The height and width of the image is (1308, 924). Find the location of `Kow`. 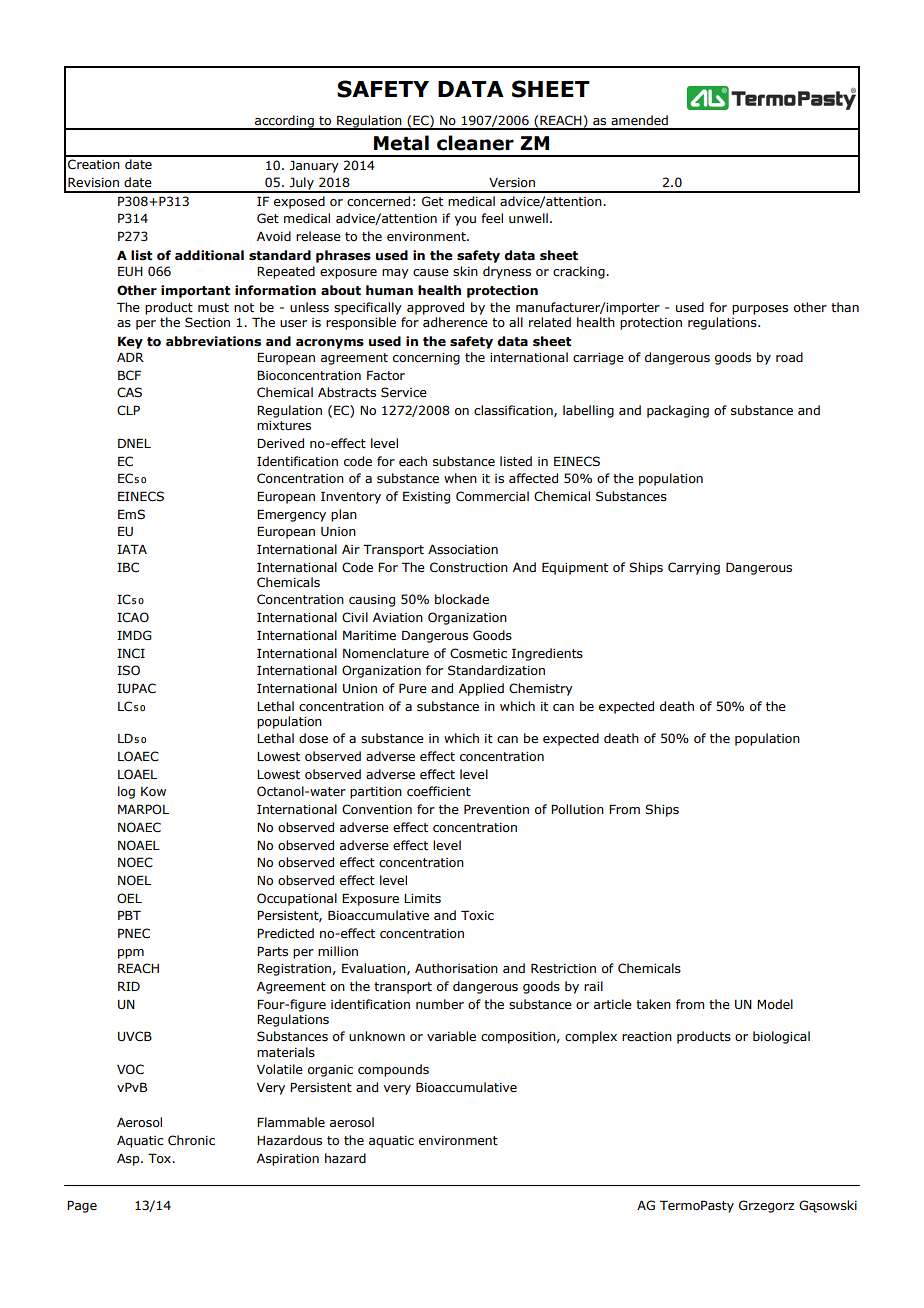

Kow is located at coordinates (153, 791).
